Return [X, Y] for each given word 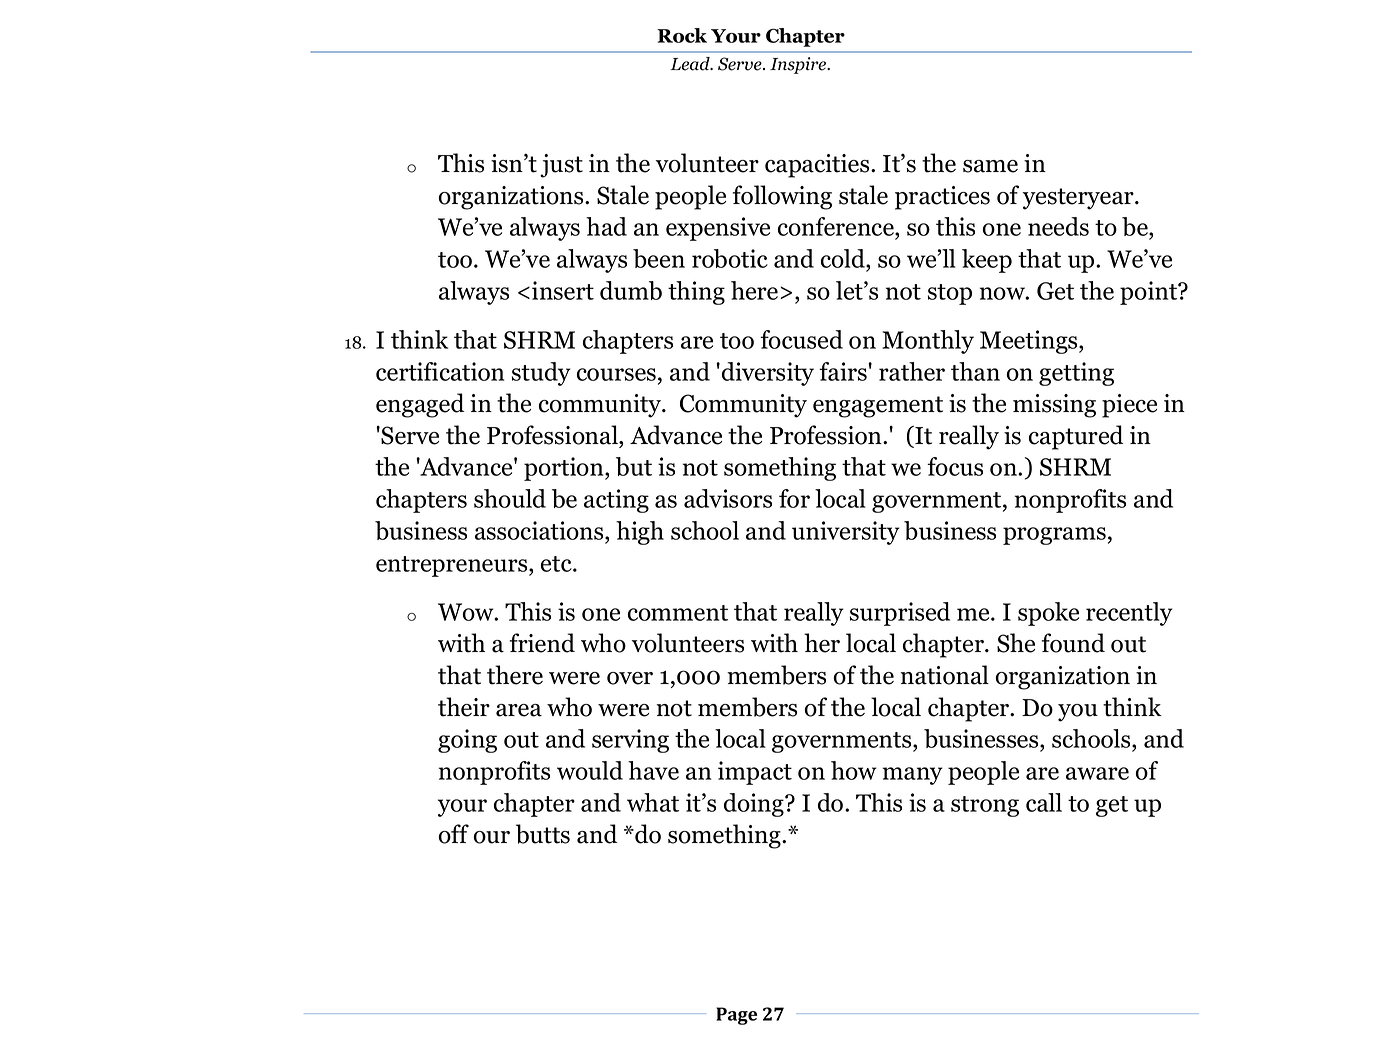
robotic [730, 258]
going [467, 741]
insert [563, 290]
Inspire [799, 65]
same [990, 166]
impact [755, 773]
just [561, 166]
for [794, 498]
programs [1054, 536]
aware [1097, 773]
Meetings [1030, 342]
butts [543, 834]
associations [540, 530]
